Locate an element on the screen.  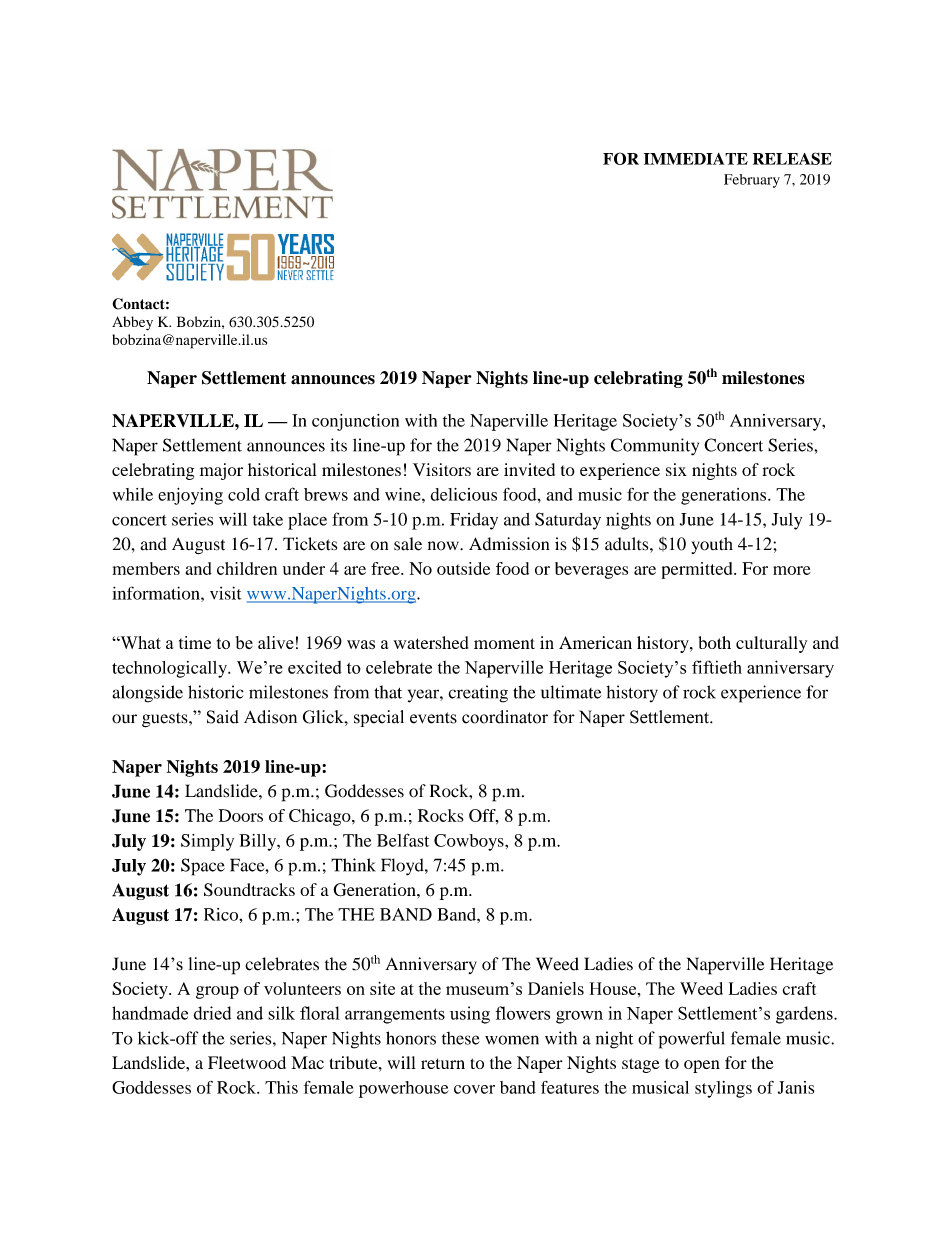
major is located at coordinates (221, 471).
